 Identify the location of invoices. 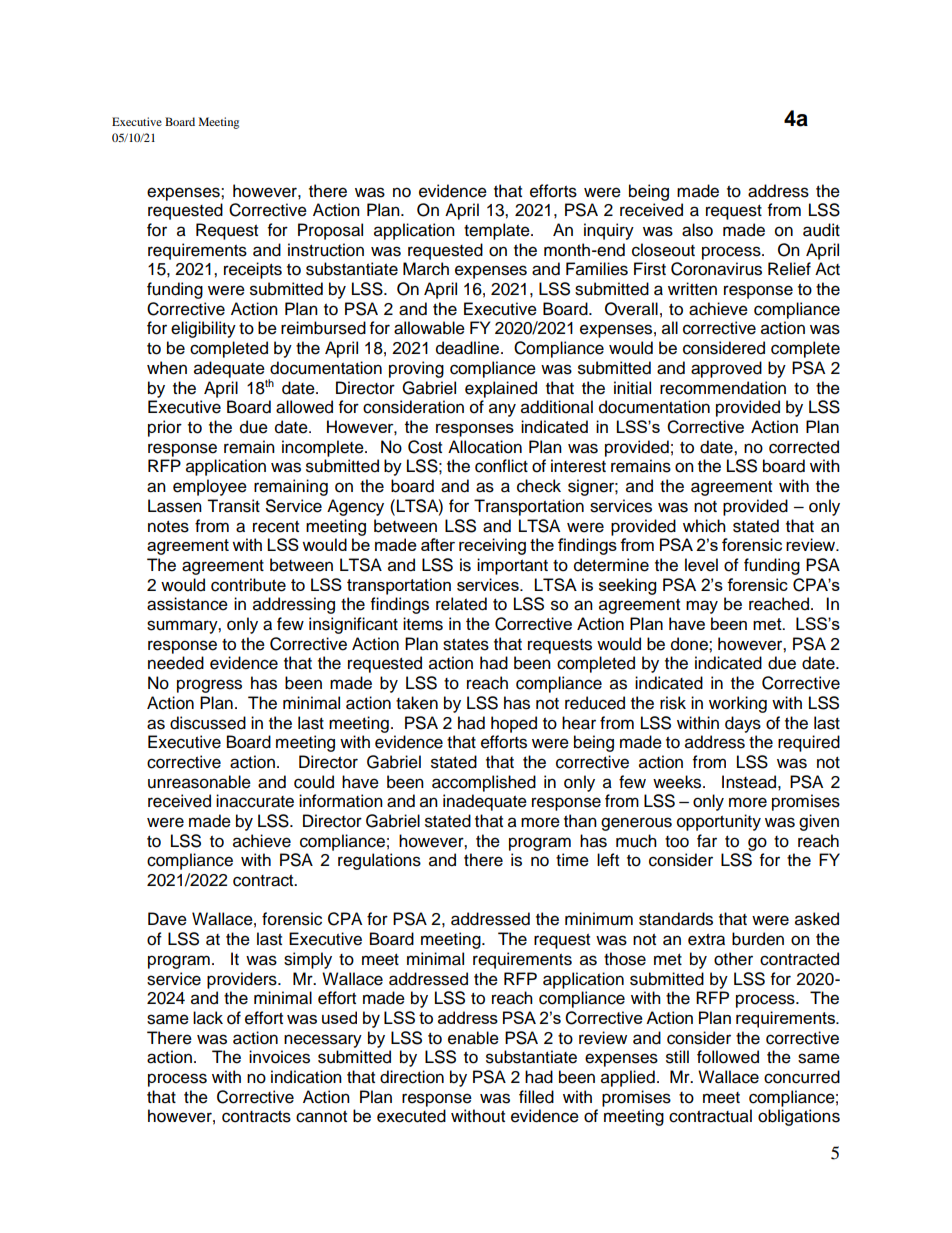
(279, 1057).
